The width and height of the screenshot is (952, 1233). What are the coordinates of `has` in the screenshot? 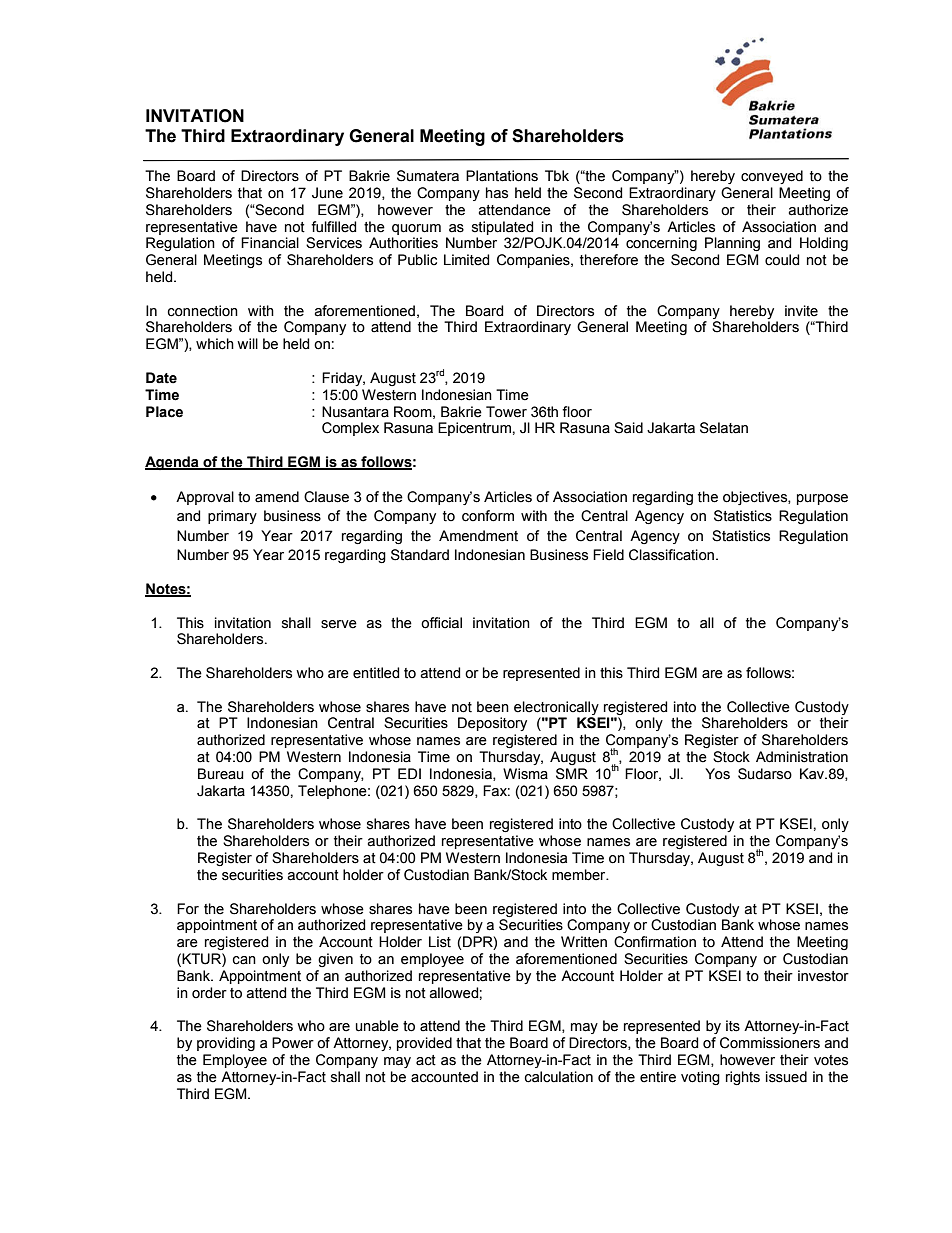 It's located at (497, 193).
